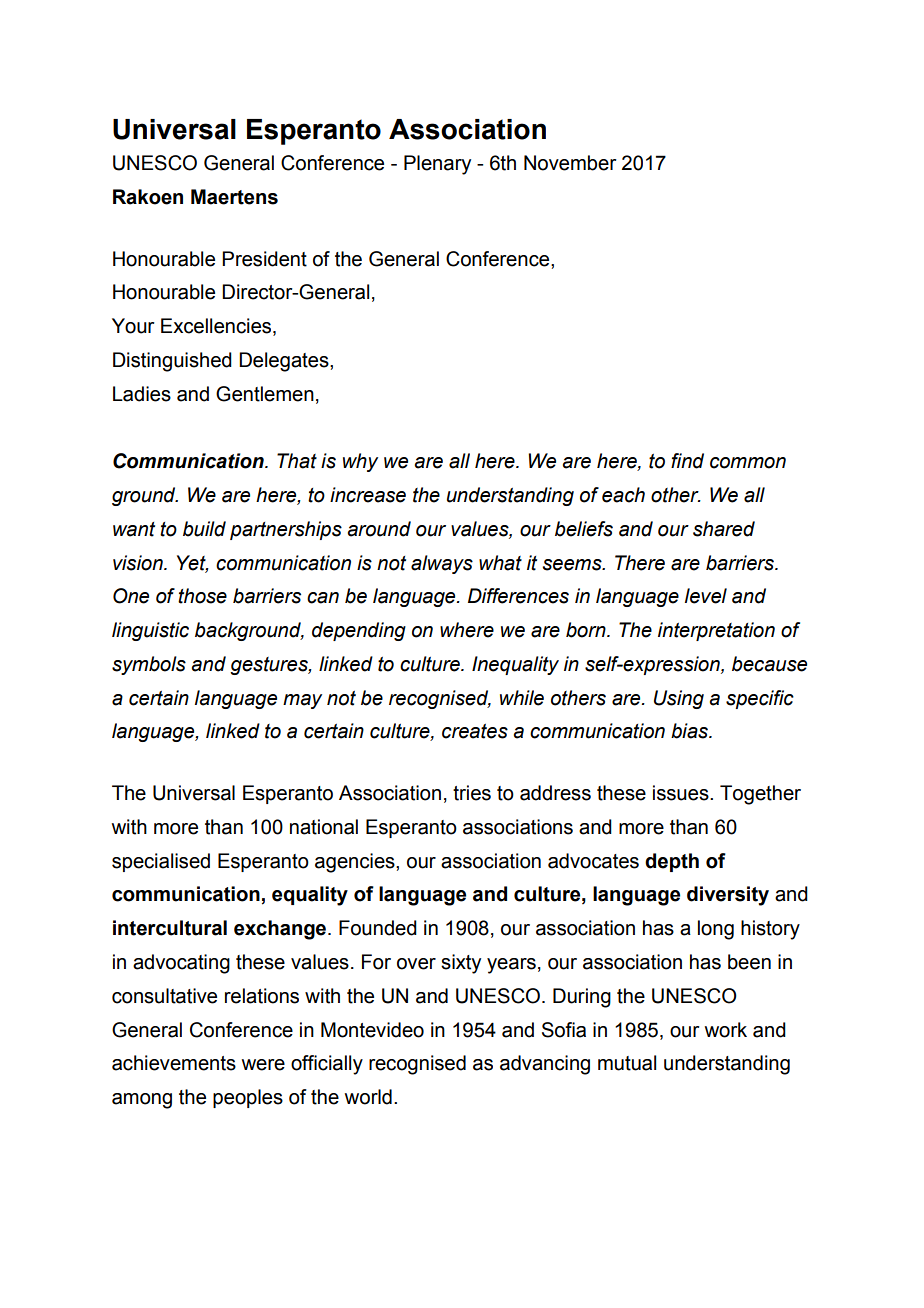  Describe the element at coordinates (174, 1063) in the page. I see `achievements` at that location.
